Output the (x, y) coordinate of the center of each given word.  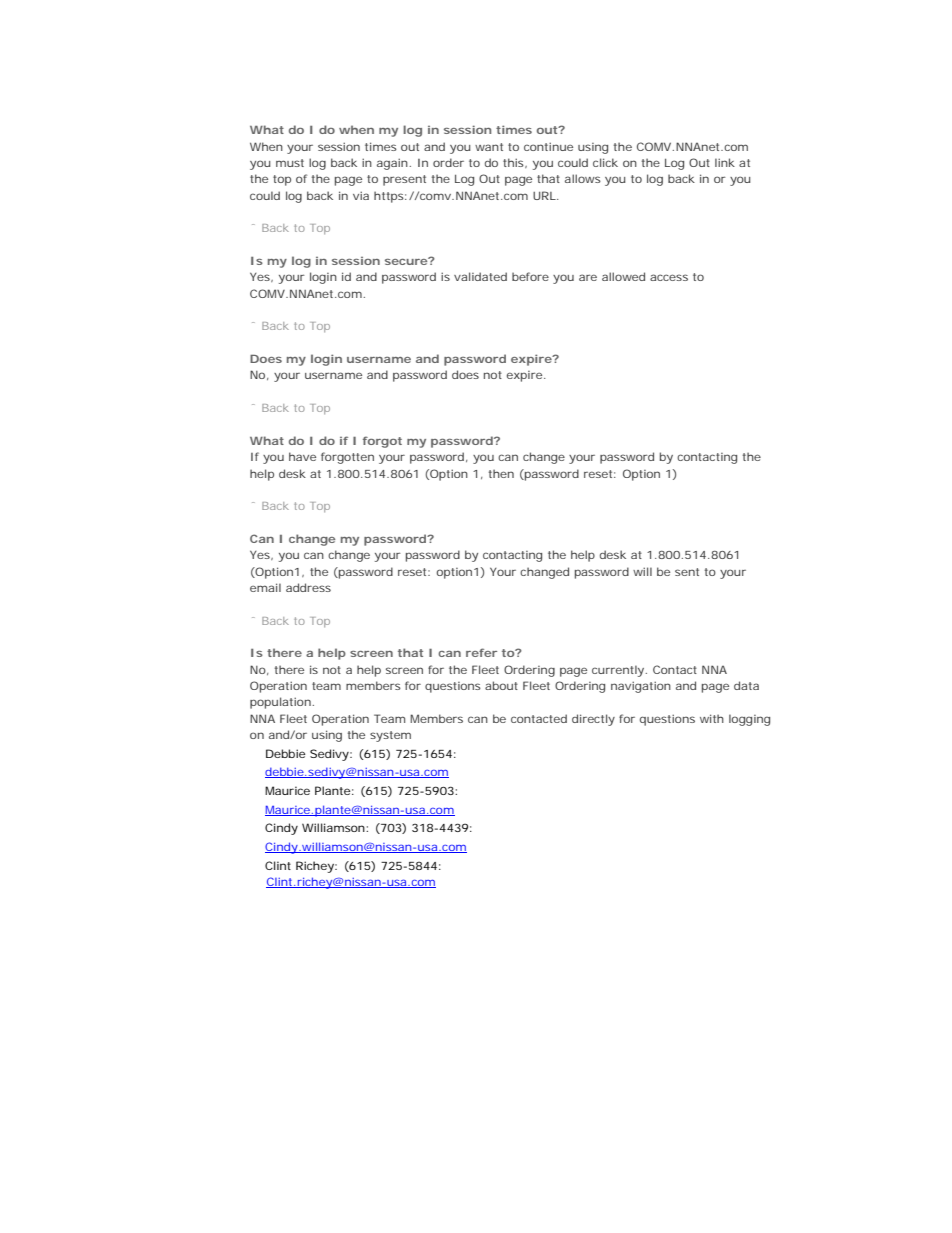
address (308, 587)
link (725, 162)
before (530, 276)
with (712, 718)
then (501, 473)
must (290, 163)
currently (618, 671)
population (280, 703)
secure (406, 262)
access (669, 277)
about (501, 685)
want (489, 147)
